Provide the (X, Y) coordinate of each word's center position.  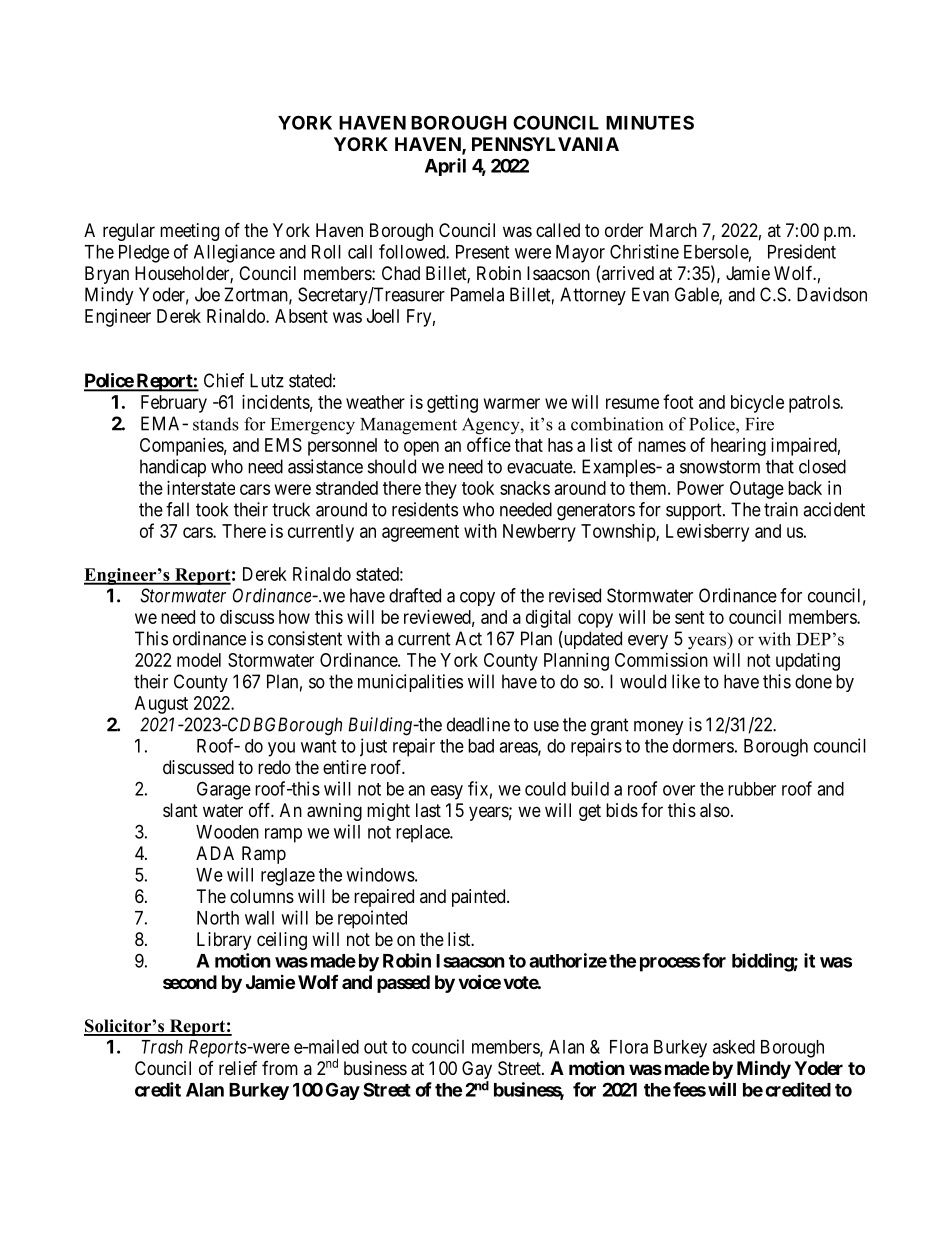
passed (403, 984)
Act (468, 638)
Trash (162, 1047)
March (673, 230)
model (199, 660)
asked (734, 1047)
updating (808, 662)
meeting (189, 232)
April (445, 167)
